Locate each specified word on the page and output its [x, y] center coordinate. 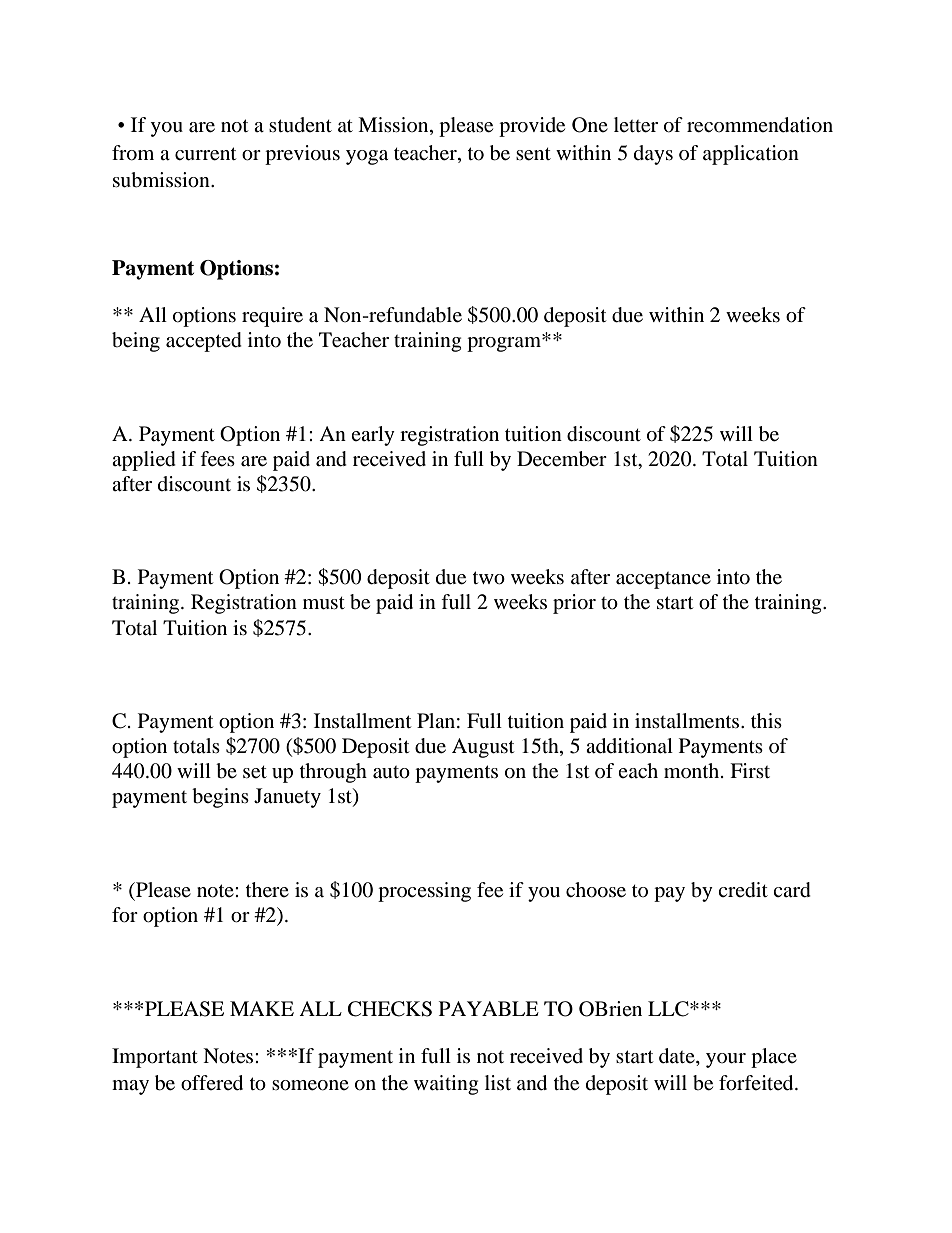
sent [533, 154]
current [205, 154]
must [324, 603]
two [489, 578]
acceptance [663, 580]
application [751, 155]
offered [212, 1083]
